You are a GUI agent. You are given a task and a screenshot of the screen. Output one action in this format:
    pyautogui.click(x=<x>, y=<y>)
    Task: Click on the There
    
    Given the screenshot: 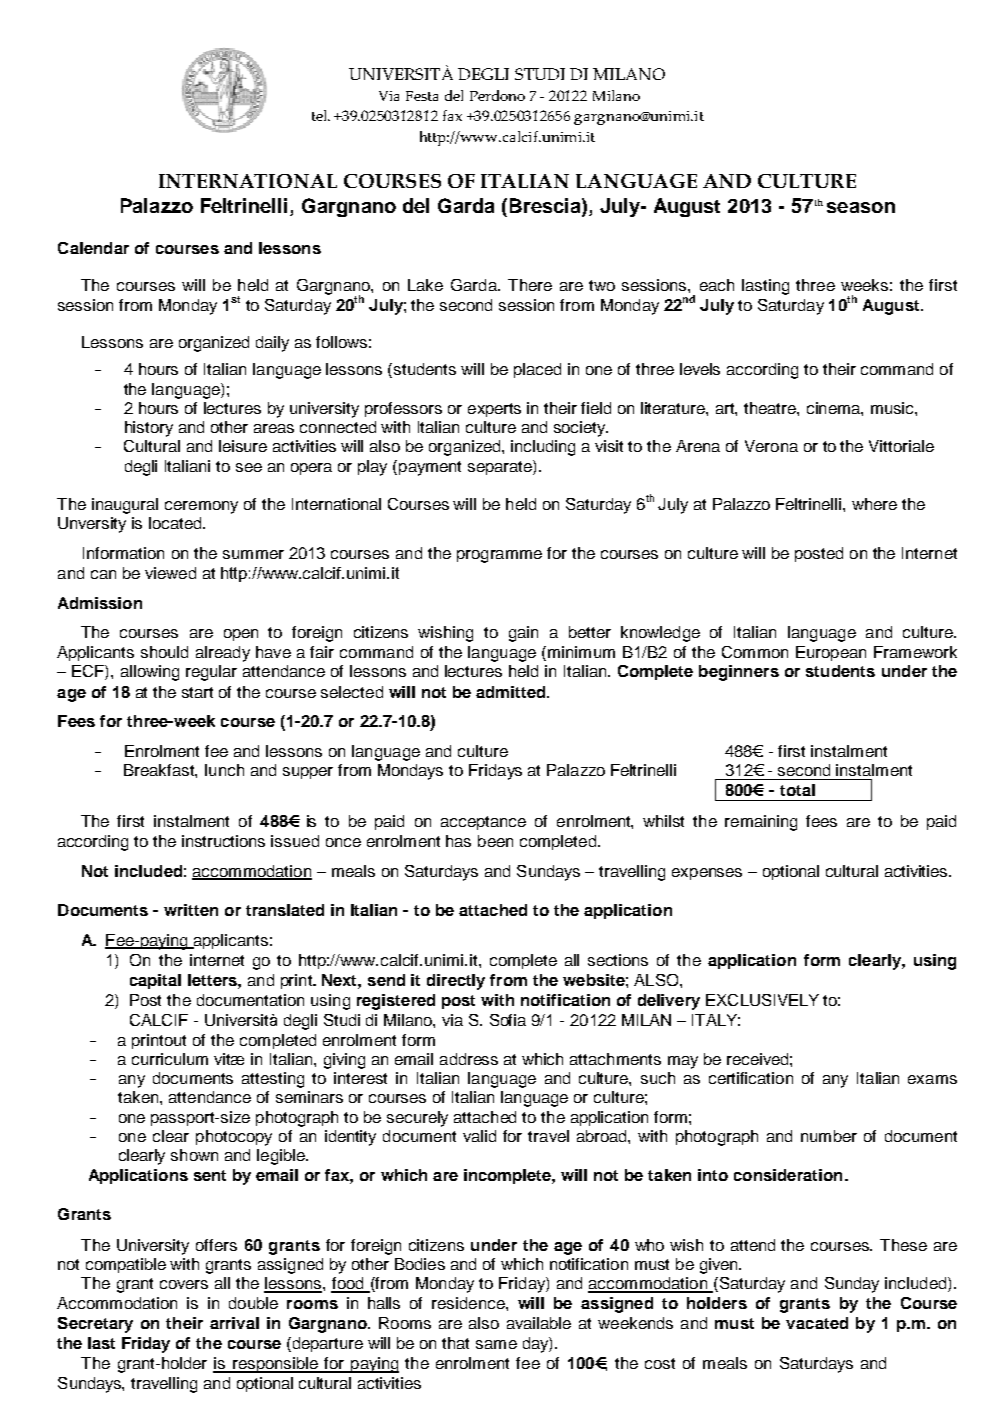 What is the action you would take?
    pyautogui.click(x=530, y=285)
